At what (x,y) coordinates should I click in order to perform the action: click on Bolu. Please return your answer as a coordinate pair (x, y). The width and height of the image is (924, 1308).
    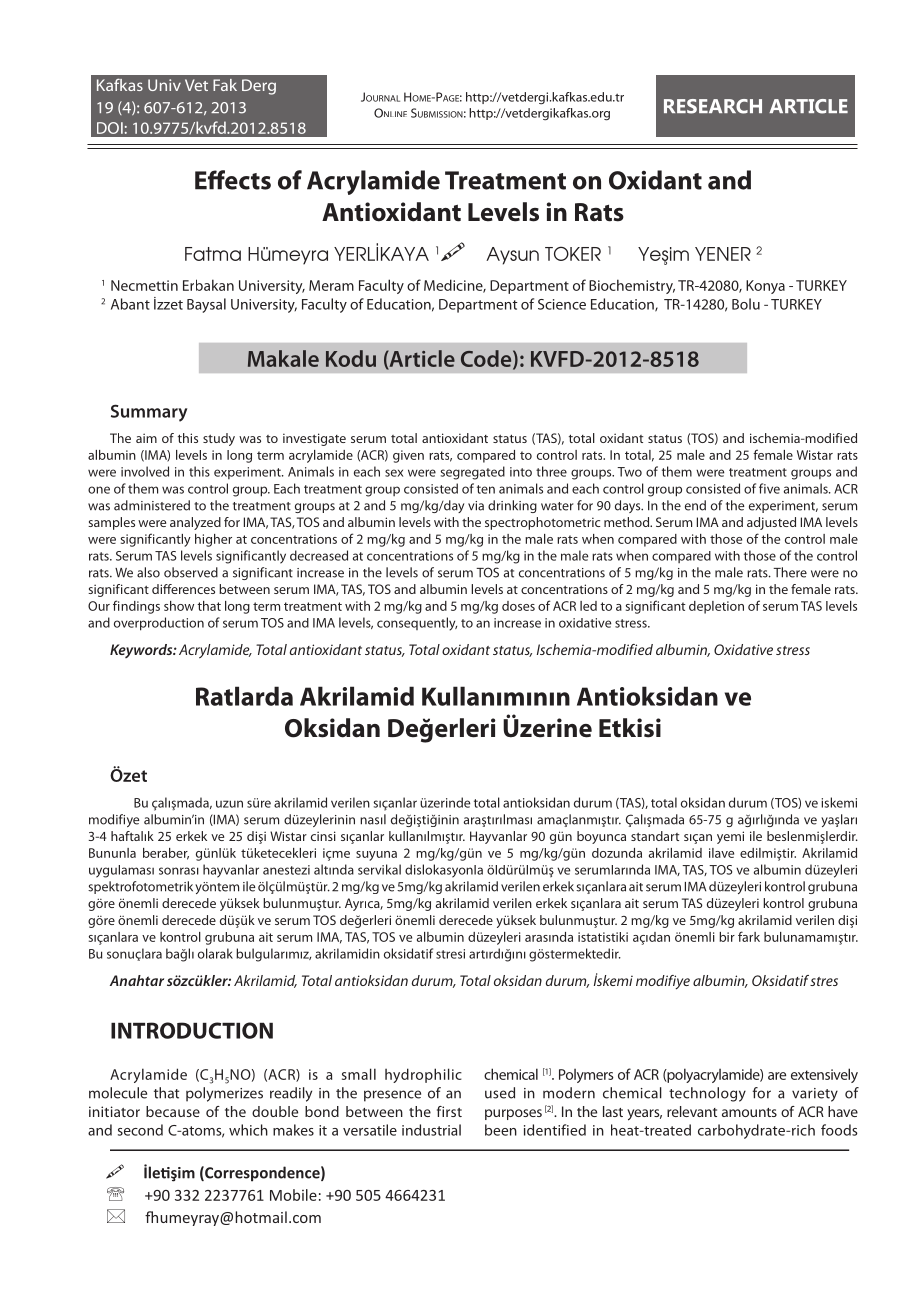
    Looking at the image, I should click on (746, 304).
